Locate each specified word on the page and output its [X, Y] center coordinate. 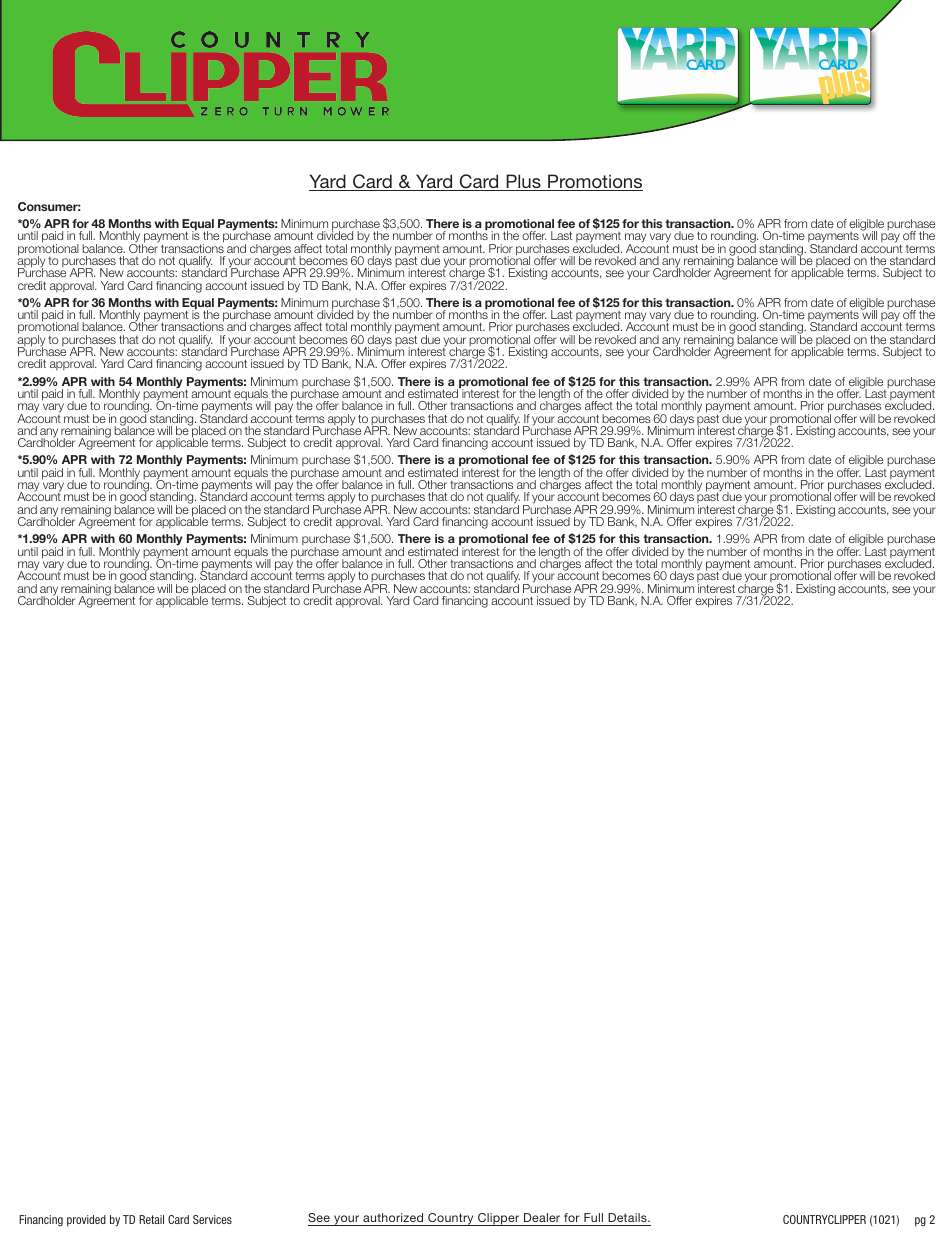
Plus [523, 182]
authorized [393, 1217]
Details [628, 1217]
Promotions [594, 182]
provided [86, 1220]
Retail [151, 1219]
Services [212, 1219]
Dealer [542, 1217]
